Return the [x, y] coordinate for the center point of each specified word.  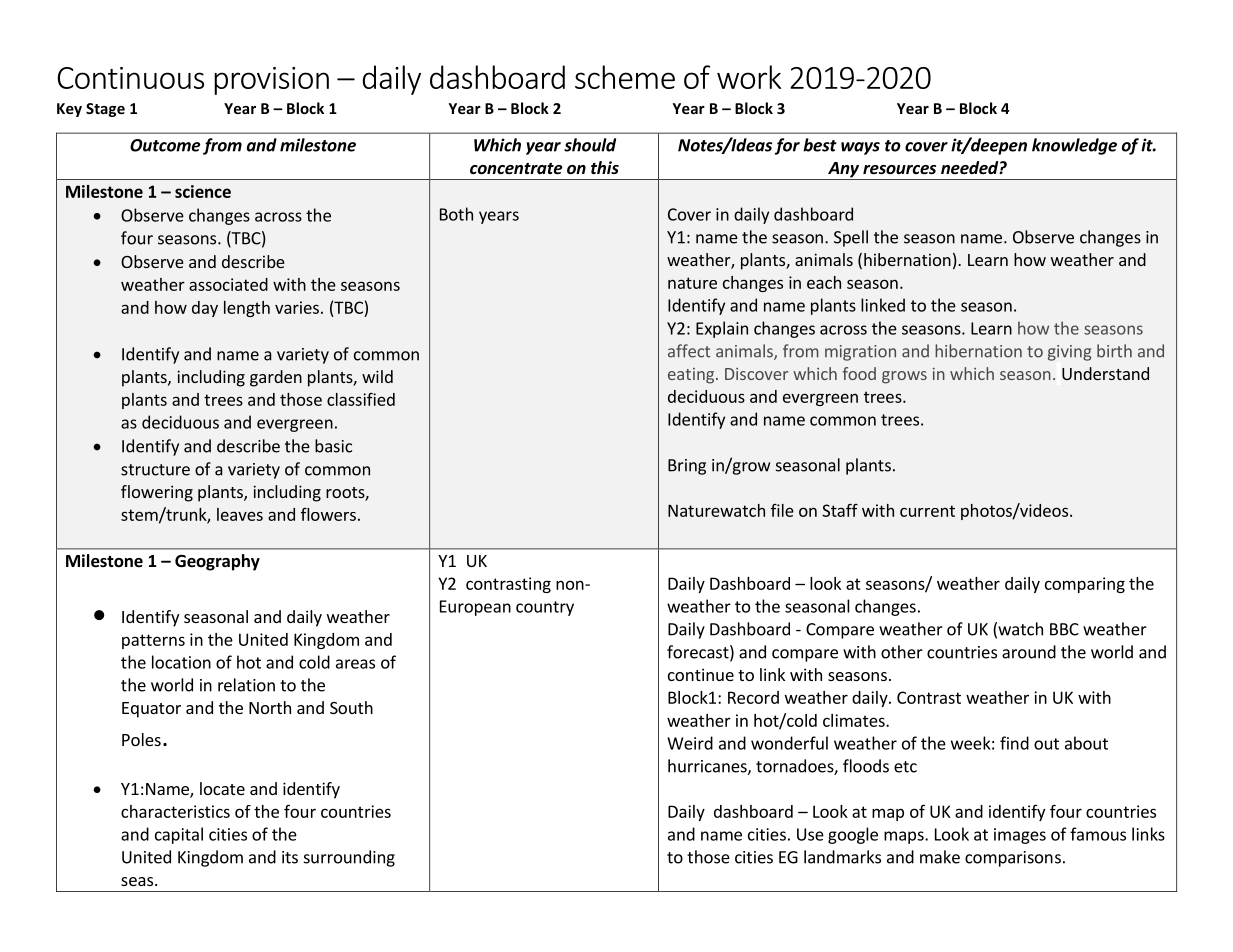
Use [810, 834]
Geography [217, 562]
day [205, 309]
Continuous [130, 78]
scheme [625, 77]
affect [689, 351]
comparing [1085, 585]
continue [701, 674]
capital [179, 835]
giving [1069, 353]
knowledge [1074, 146]
